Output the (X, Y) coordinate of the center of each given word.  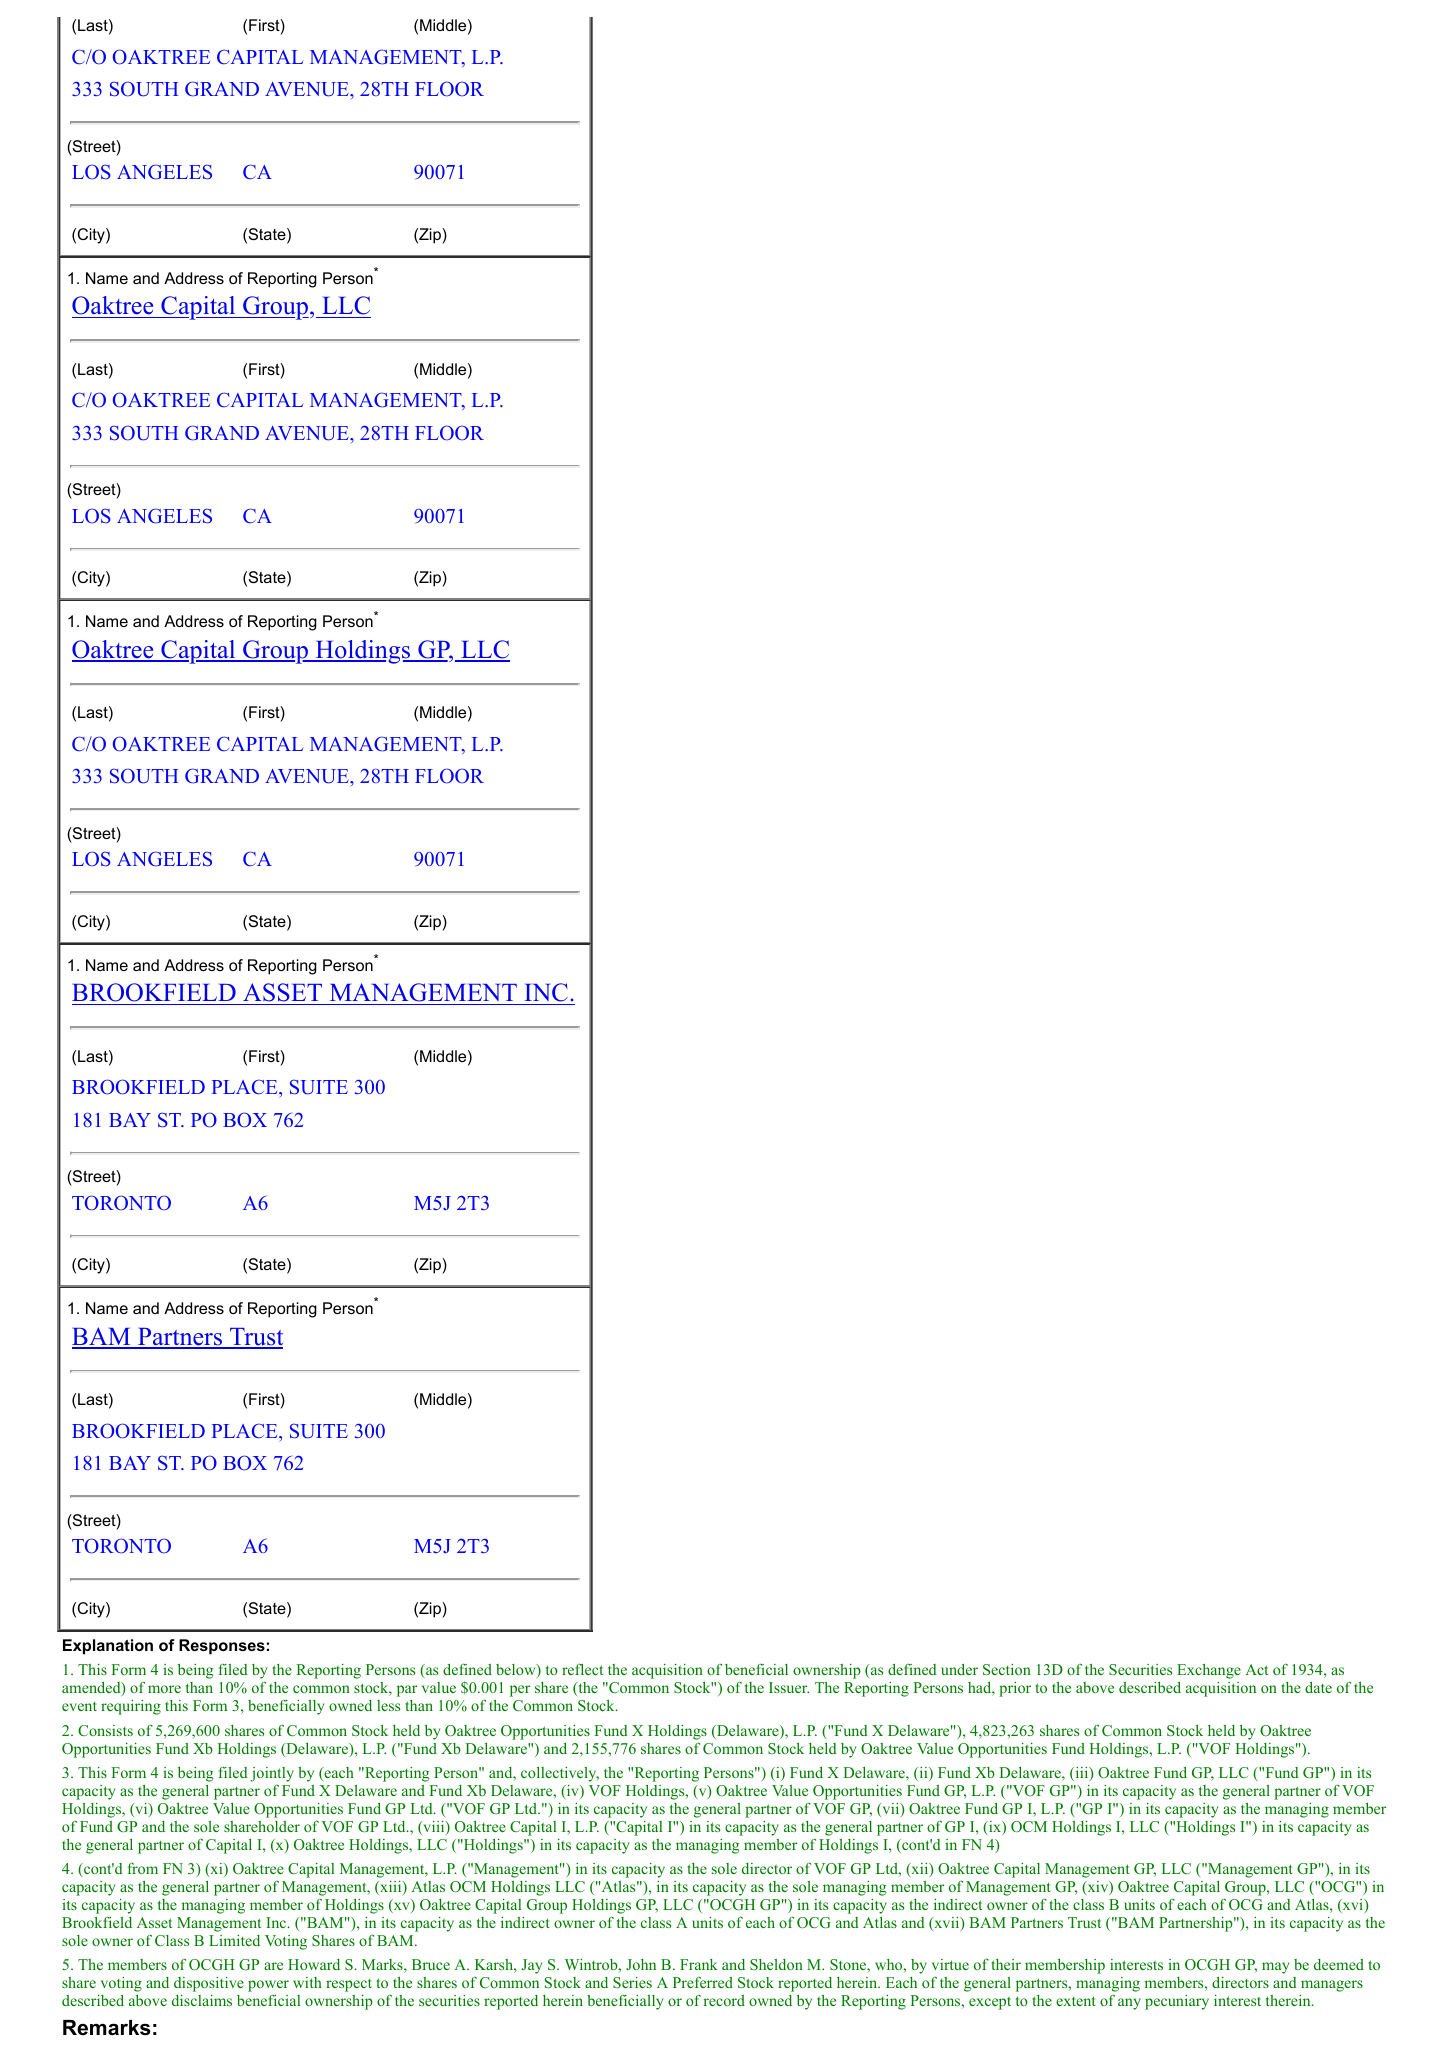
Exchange (1209, 1671)
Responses (222, 1647)
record (724, 2000)
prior (1015, 1689)
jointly (272, 1774)
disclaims (202, 2000)
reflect (582, 1669)
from (143, 1868)
